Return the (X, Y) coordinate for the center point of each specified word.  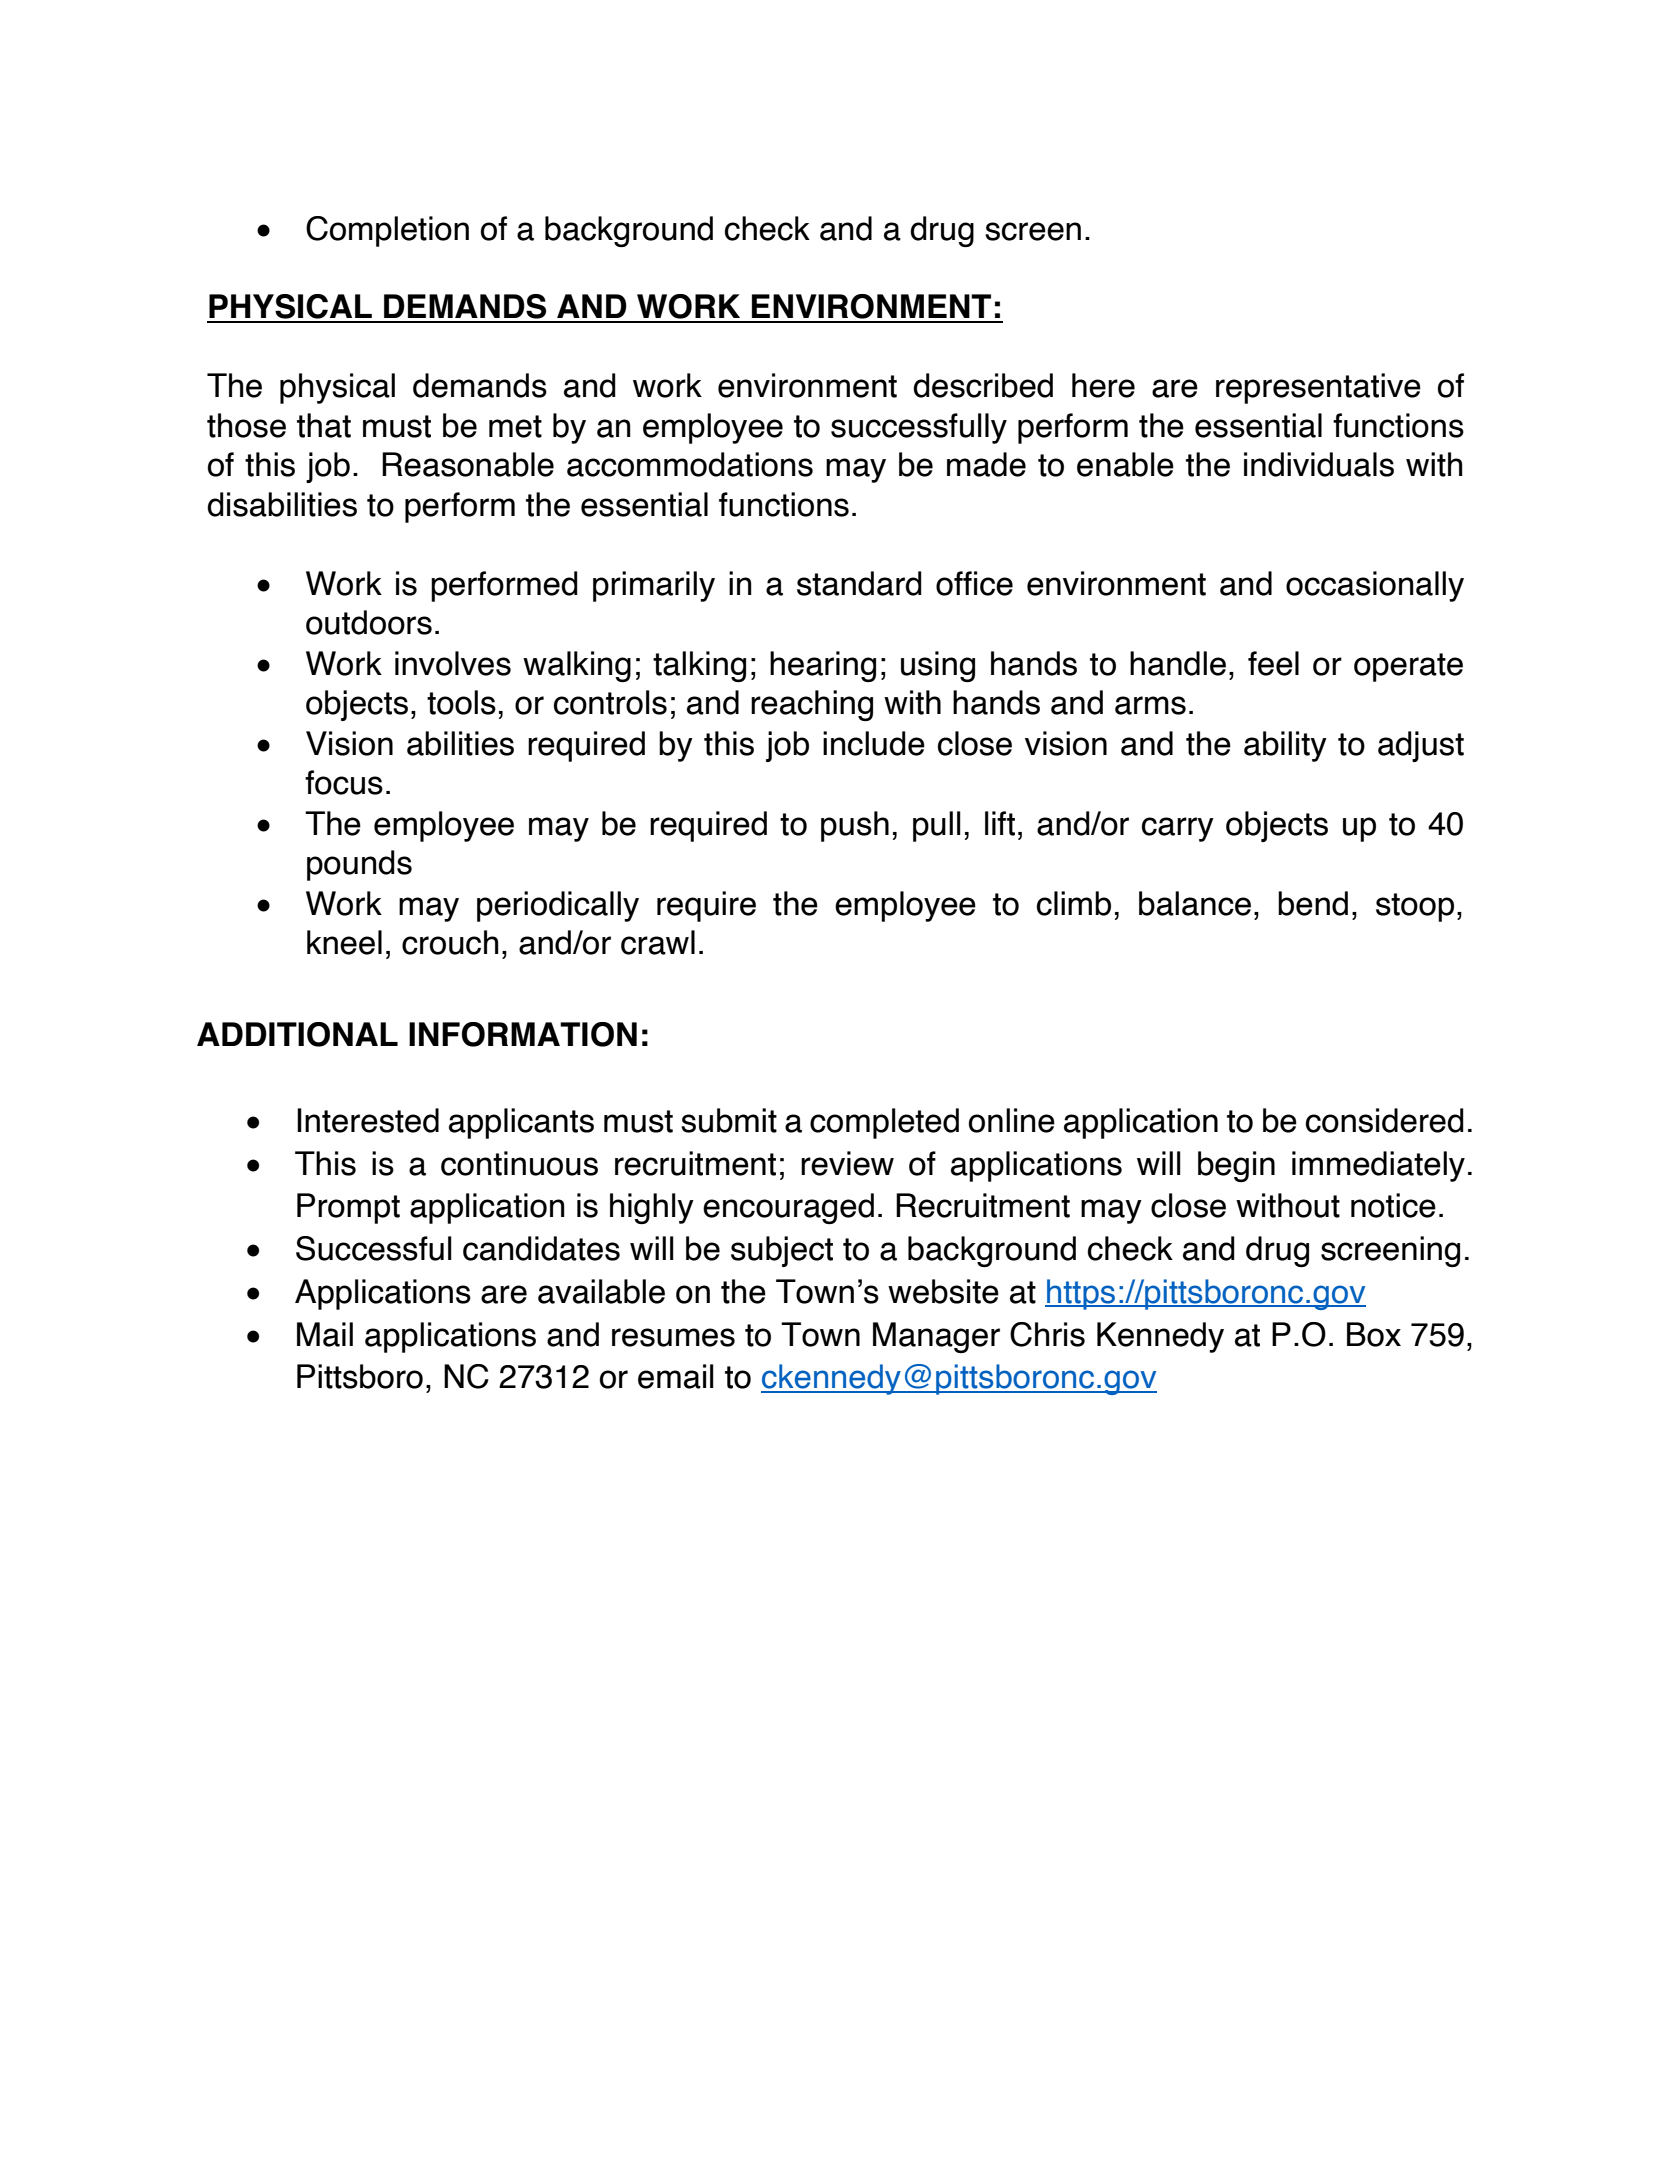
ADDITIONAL (297, 1034)
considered (1385, 1120)
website (943, 1291)
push (855, 826)
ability (1285, 746)
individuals (1319, 464)
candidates (541, 1248)
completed (884, 1123)
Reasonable (468, 464)
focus (344, 782)
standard (859, 583)
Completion (387, 231)
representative (1318, 388)
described (983, 385)
